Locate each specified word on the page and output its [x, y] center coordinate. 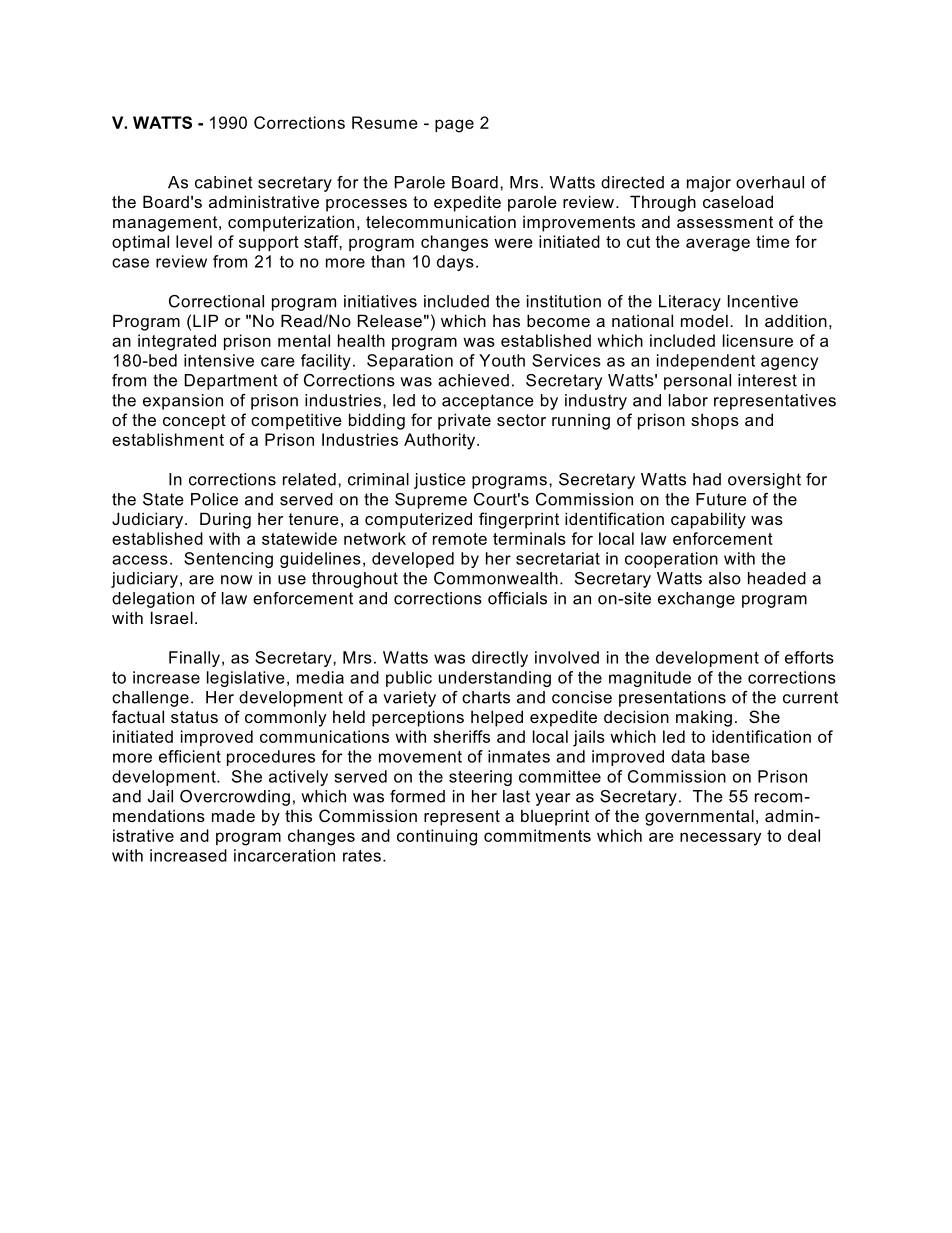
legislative [246, 679]
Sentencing [228, 560]
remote [460, 539]
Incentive [763, 301]
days [455, 263]
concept [194, 422]
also [725, 578]
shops [715, 421]
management [166, 224]
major [709, 184]
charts [486, 697]
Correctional [216, 301]
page [454, 126]
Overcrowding [235, 798]
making [704, 718]
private [464, 421]
